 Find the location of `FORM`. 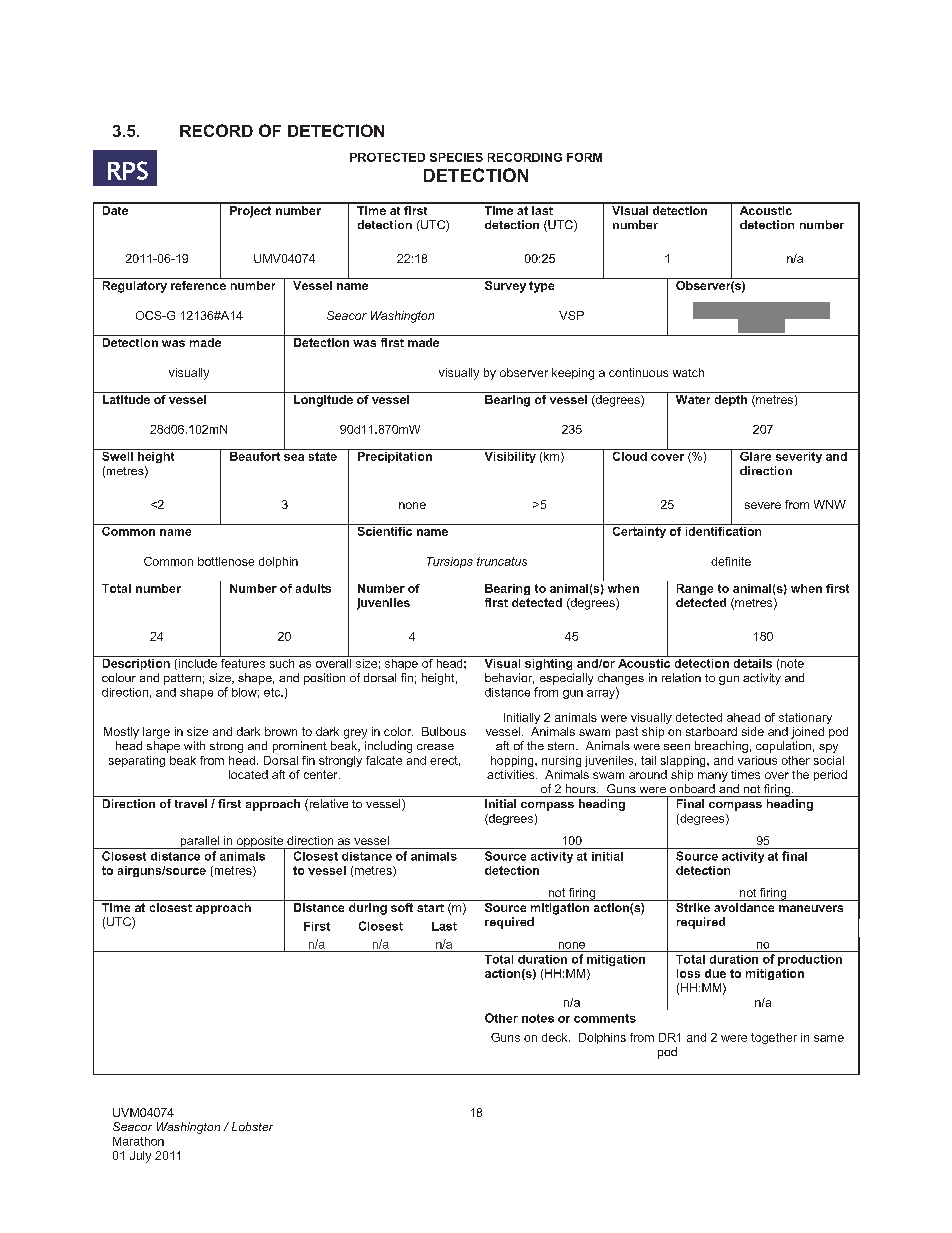

FORM is located at coordinates (584, 157).
